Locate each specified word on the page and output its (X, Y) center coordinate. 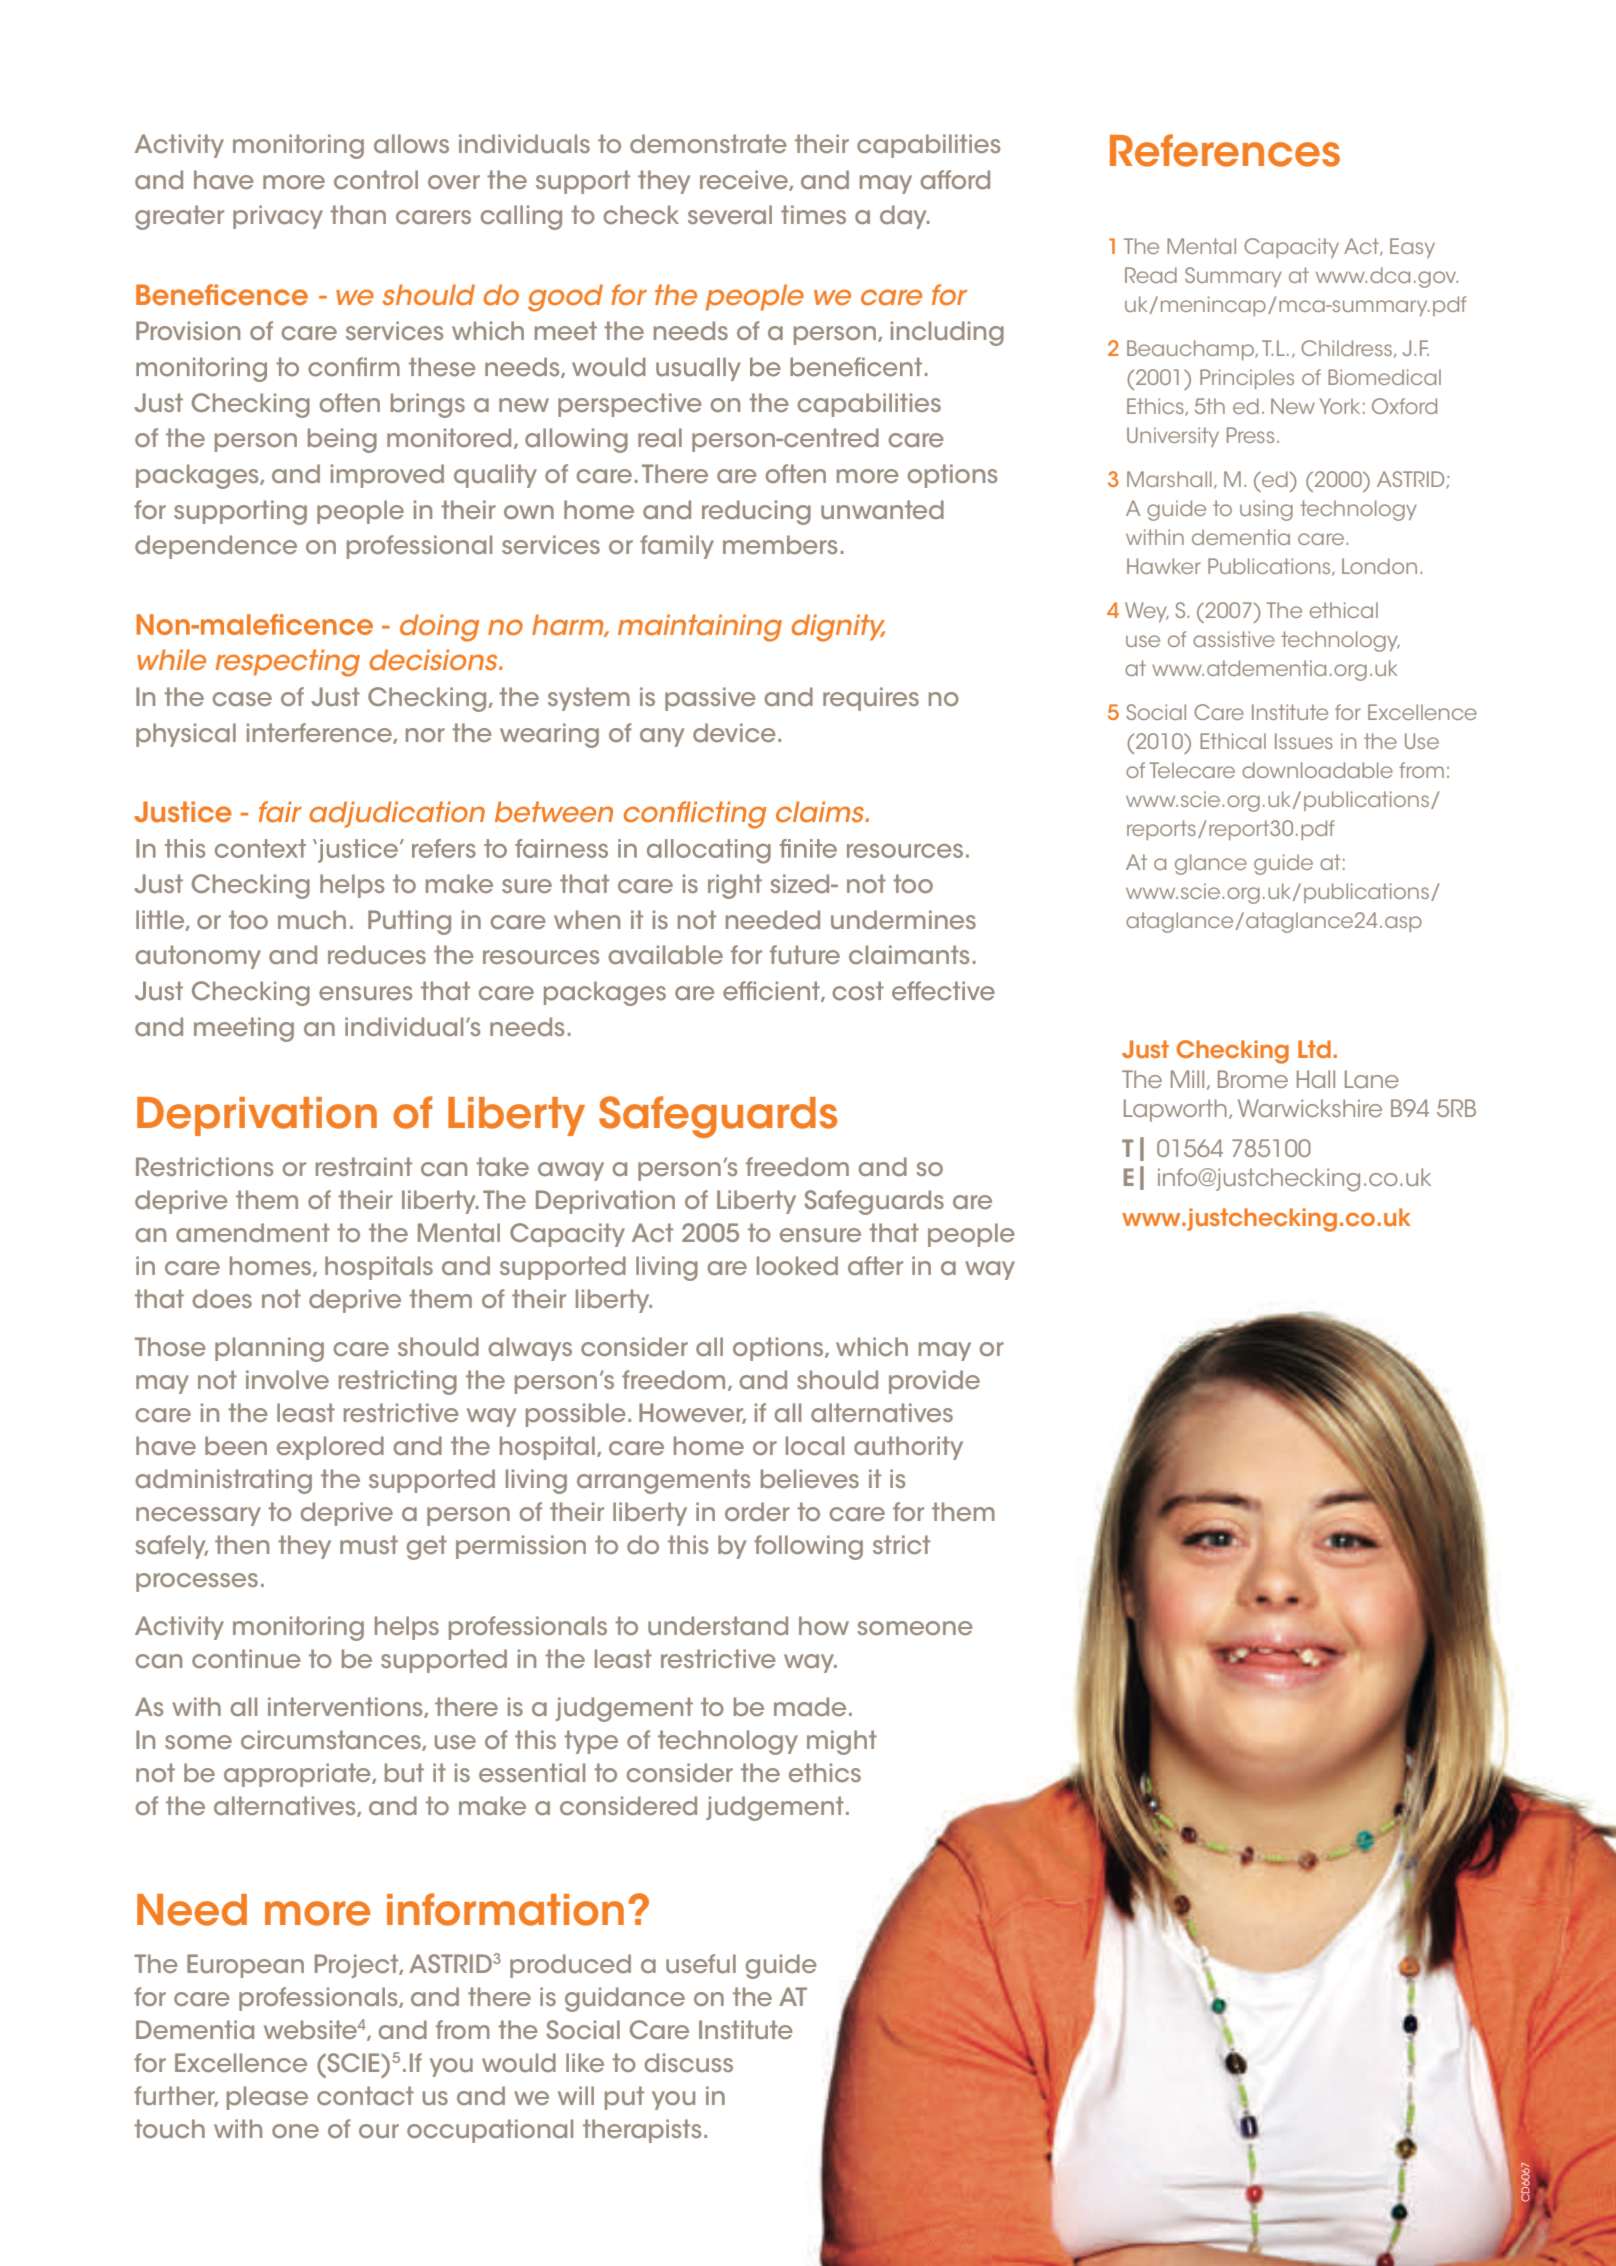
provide (934, 1382)
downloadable (1317, 770)
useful (701, 1963)
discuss (689, 2062)
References (1225, 150)
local (815, 1445)
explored (330, 1448)
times (813, 214)
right (735, 886)
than (358, 214)
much (312, 919)
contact (365, 2095)
